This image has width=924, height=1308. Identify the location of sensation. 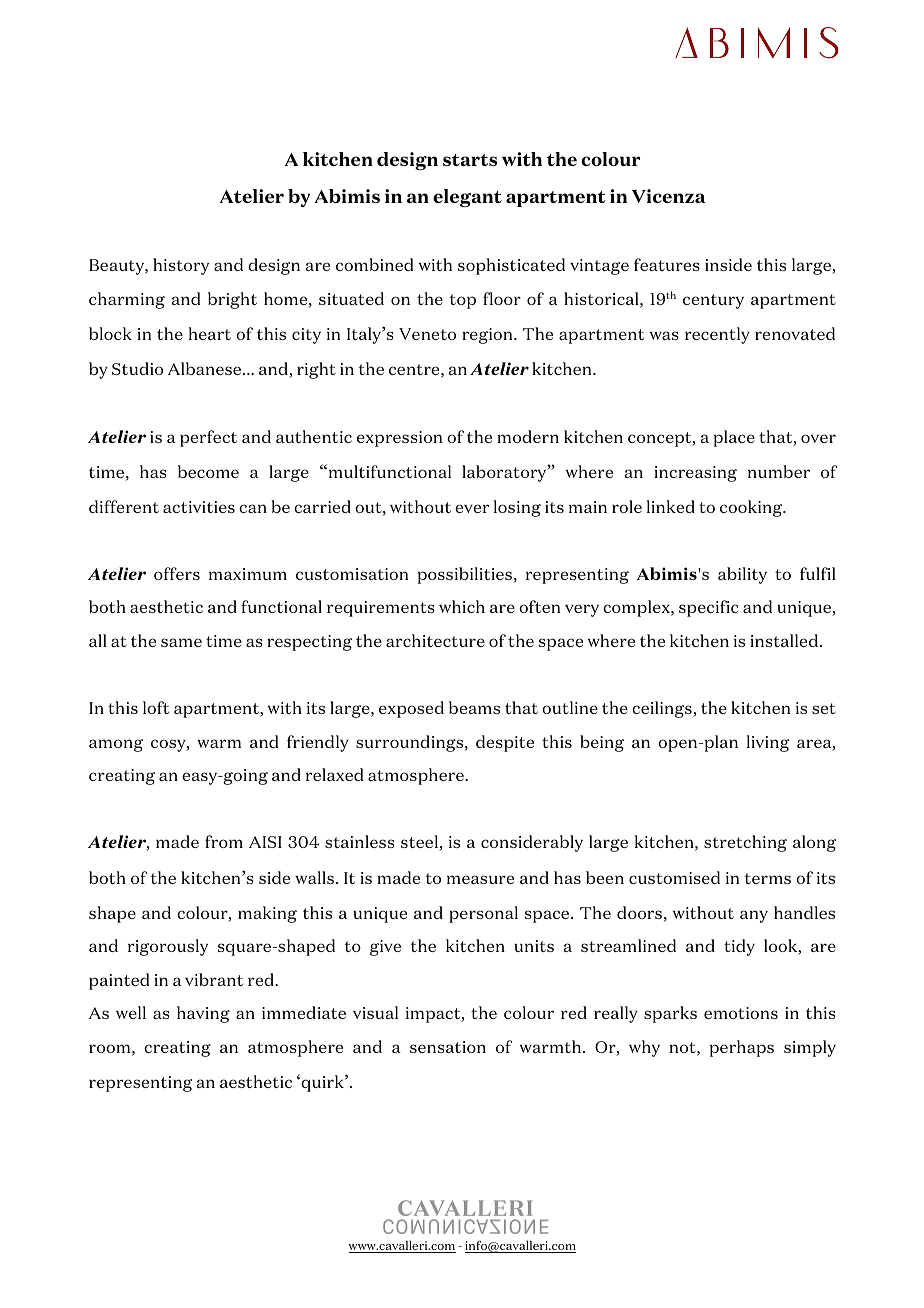
(448, 1047).
